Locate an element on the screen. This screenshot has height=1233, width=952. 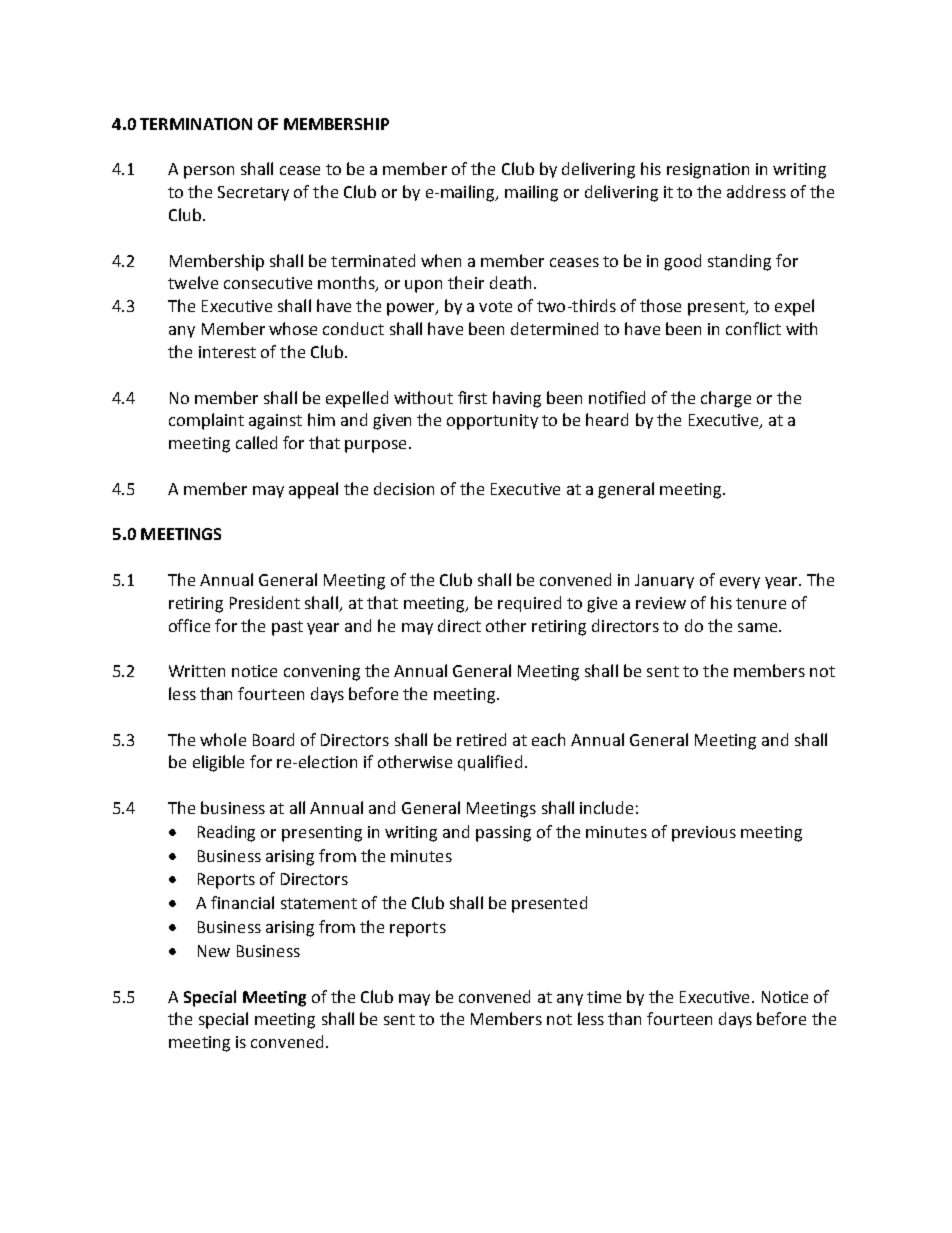
time is located at coordinates (604, 997).
